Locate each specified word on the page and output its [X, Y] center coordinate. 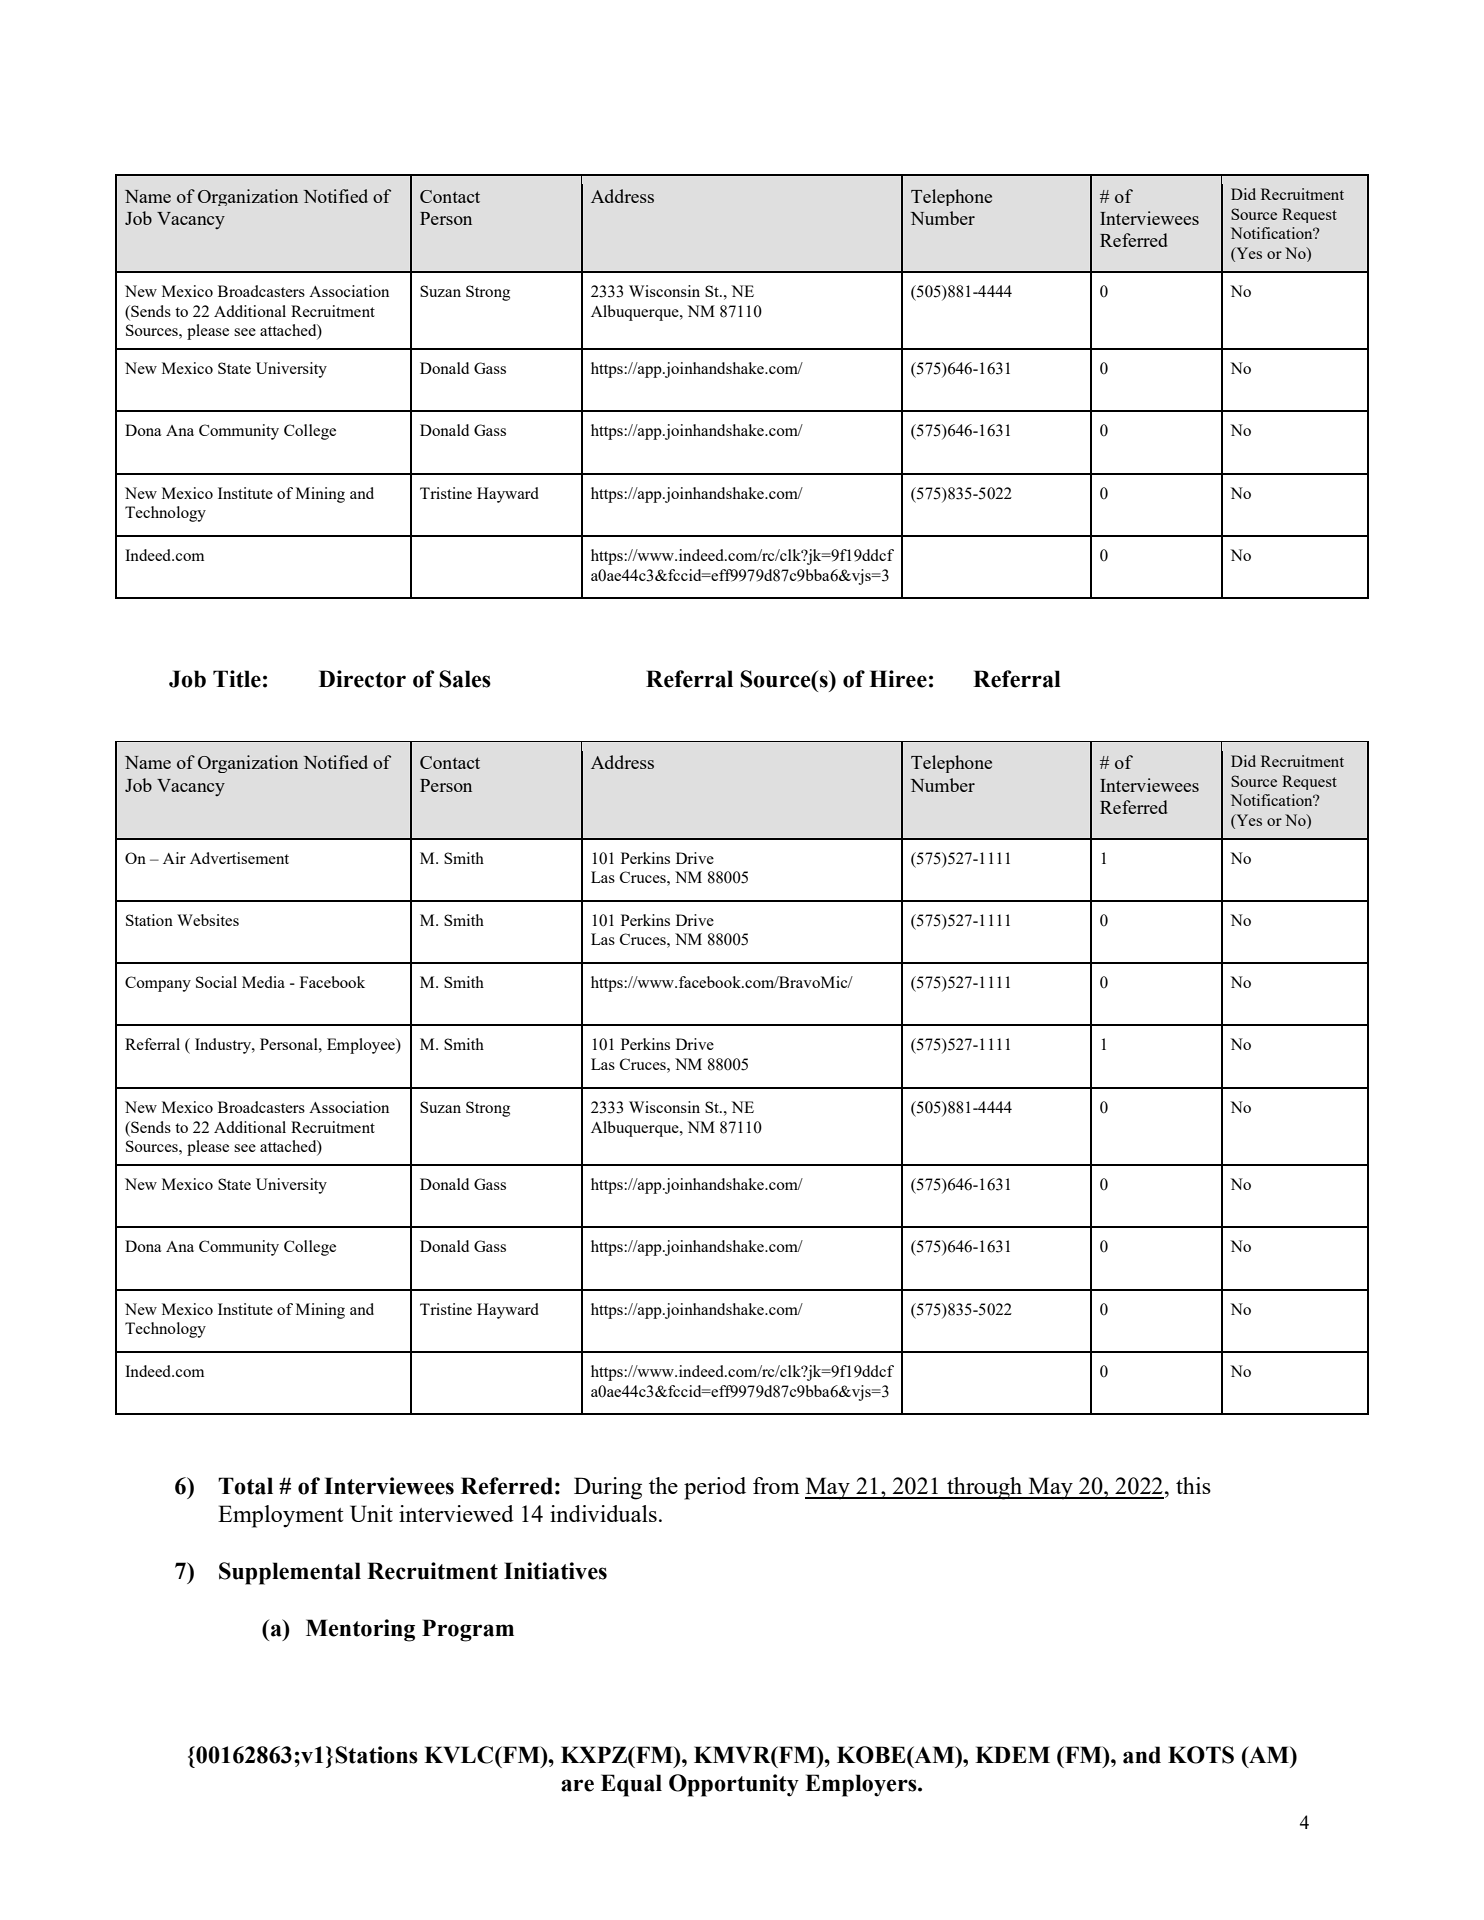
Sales [465, 679]
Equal [631, 1785]
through [985, 1488]
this [1193, 1485]
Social [216, 982]
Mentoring [360, 1630]
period [715, 1488]
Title [237, 679]
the [663, 1485]
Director [362, 679]
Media [263, 982]
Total [245, 1486]
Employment [280, 1516]
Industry [224, 1046]
